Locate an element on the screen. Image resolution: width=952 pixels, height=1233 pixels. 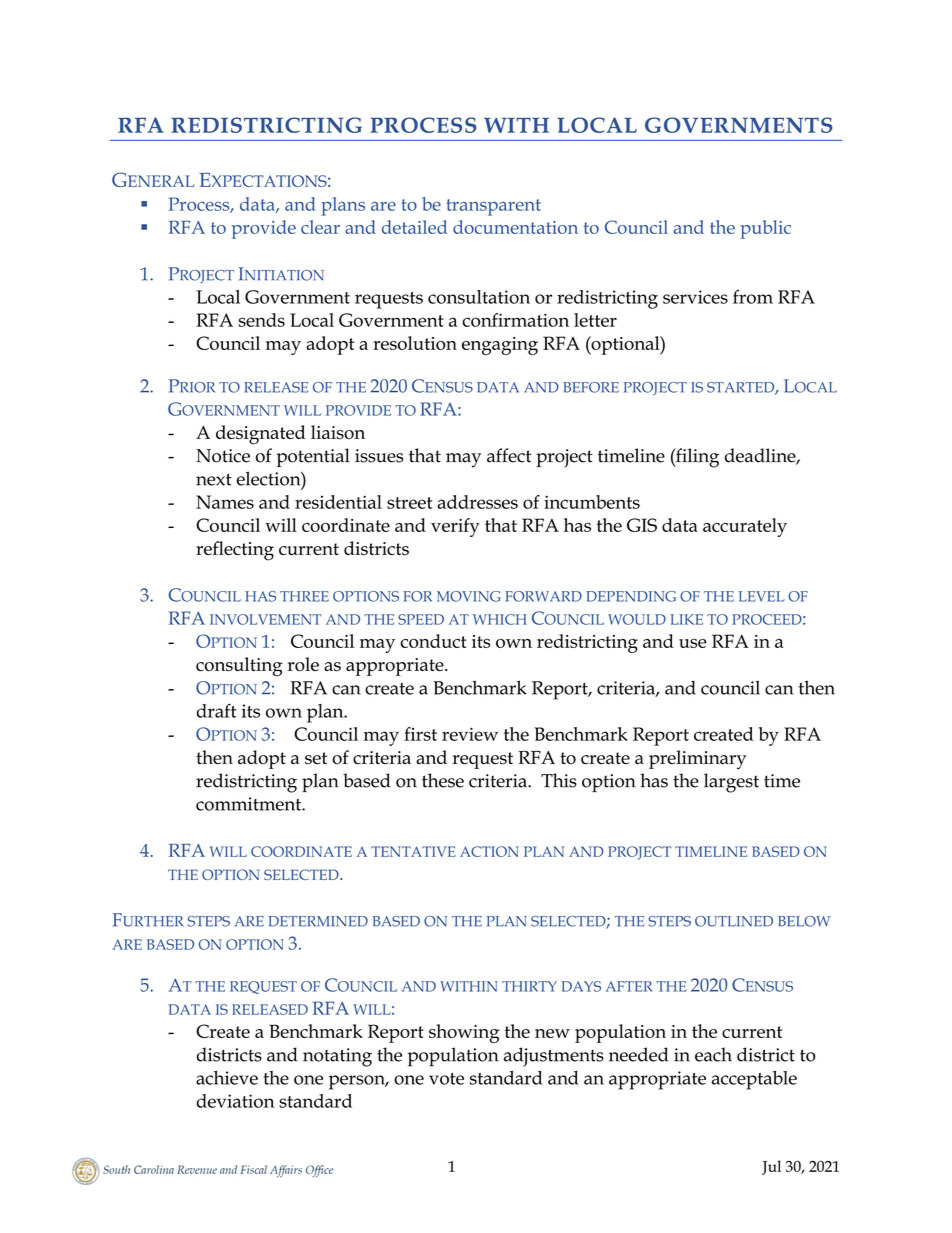
ACTION is located at coordinates (489, 851).
